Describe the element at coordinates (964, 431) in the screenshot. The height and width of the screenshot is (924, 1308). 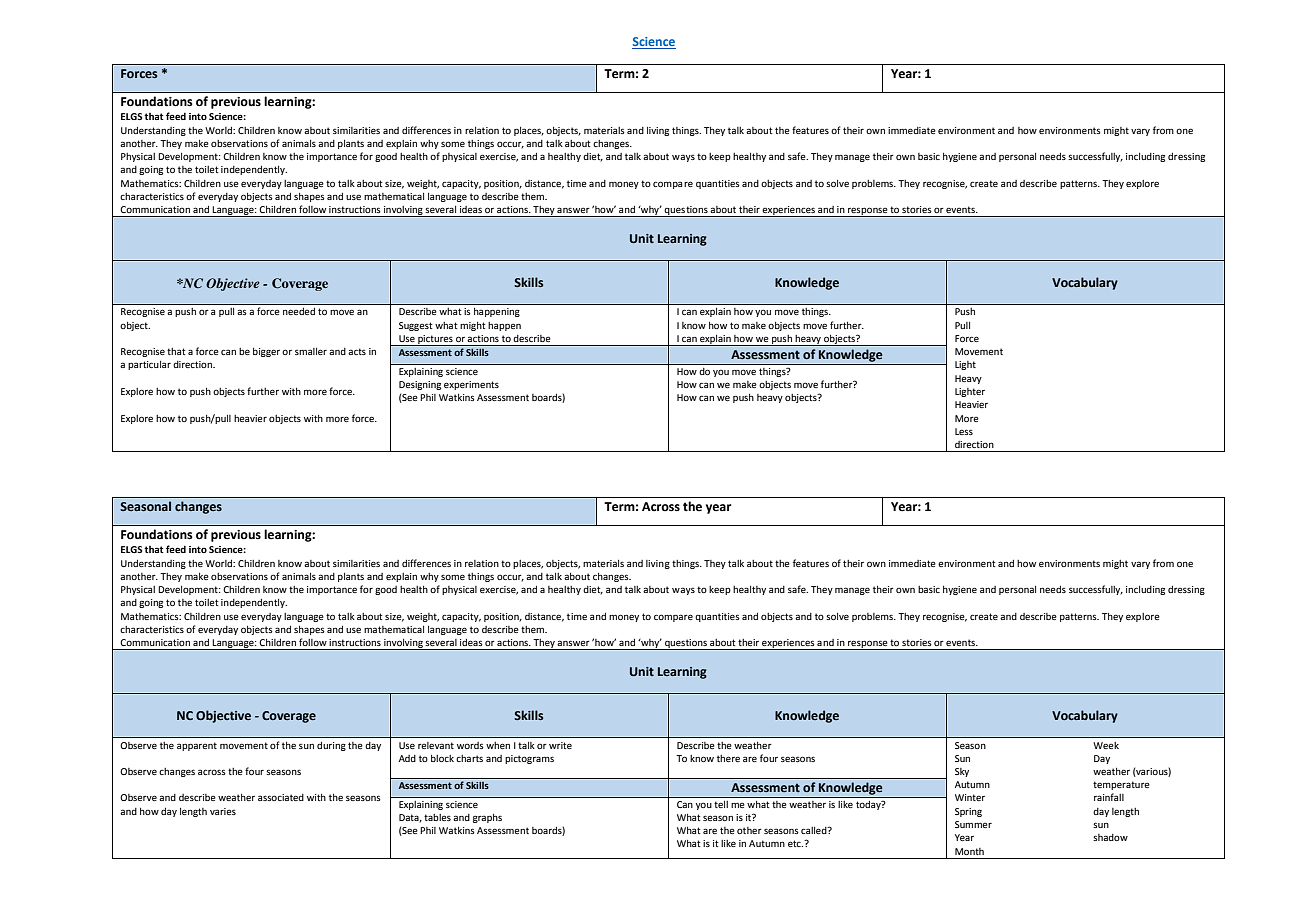
I see `Less` at that location.
